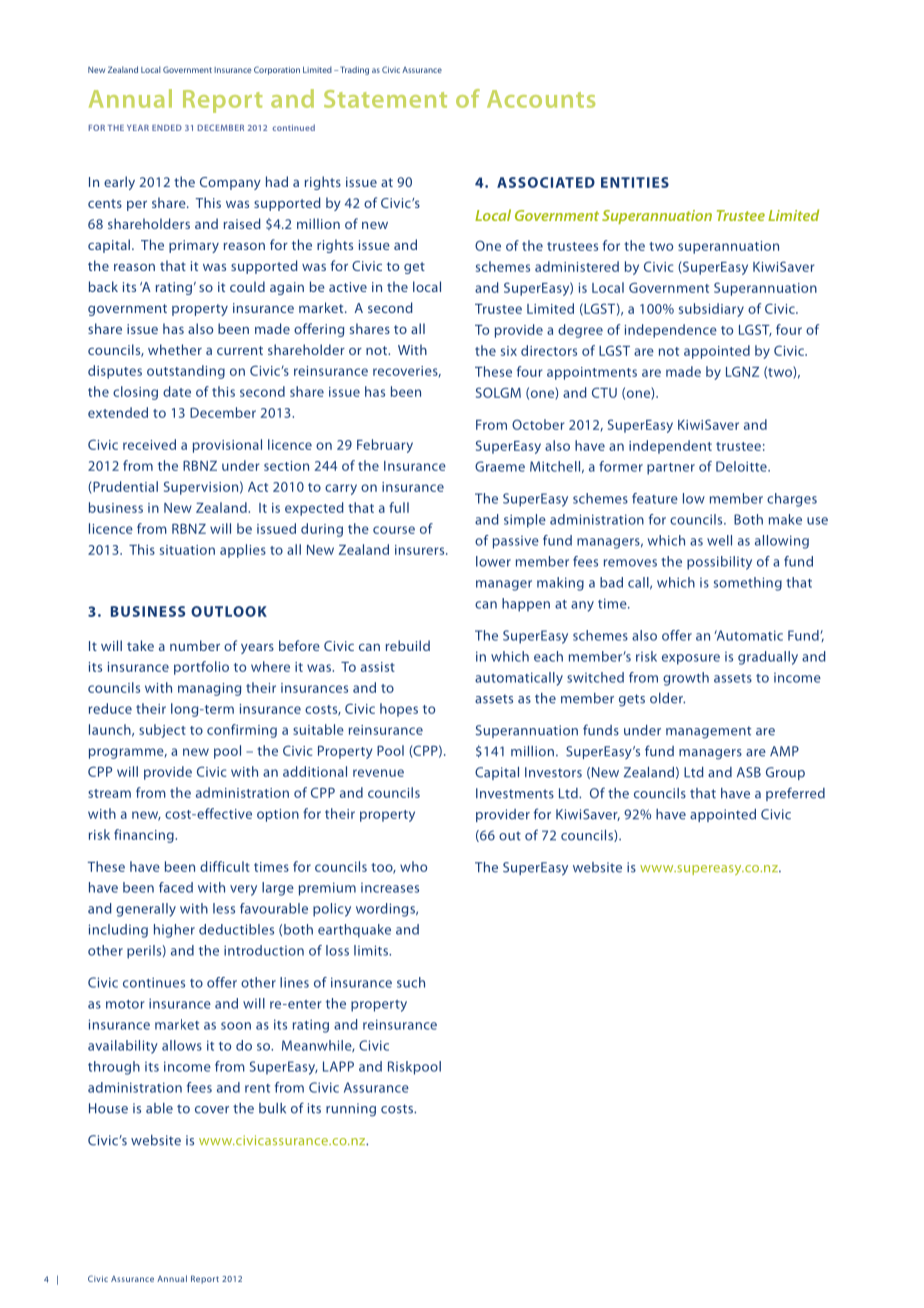 This screenshot has width=924, height=1308. What do you see at coordinates (635, 182) in the screenshot?
I see `ENTITIES` at bounding box center [635, 182].
